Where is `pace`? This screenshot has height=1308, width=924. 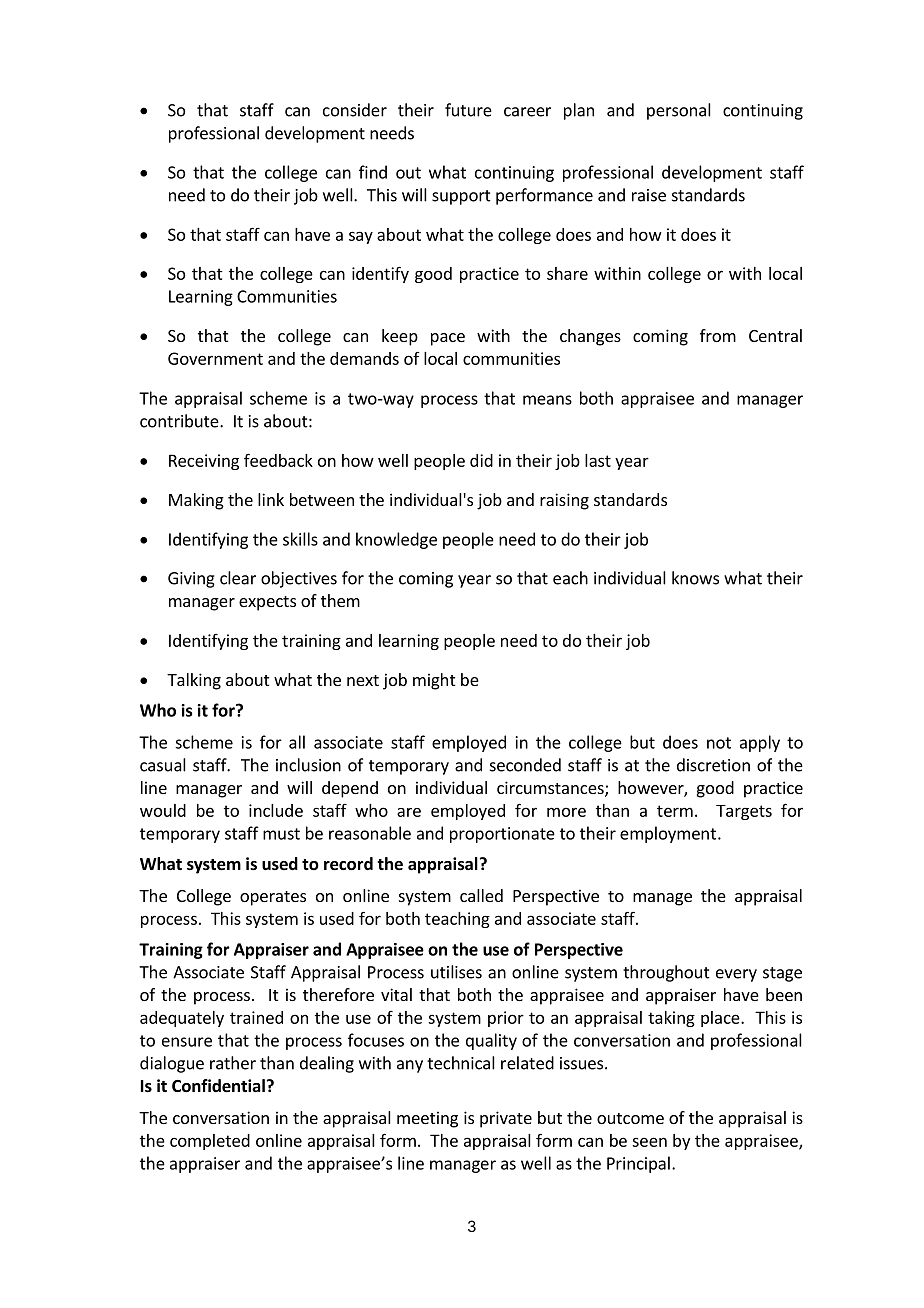
pace is located at coordinates (448, 339).
